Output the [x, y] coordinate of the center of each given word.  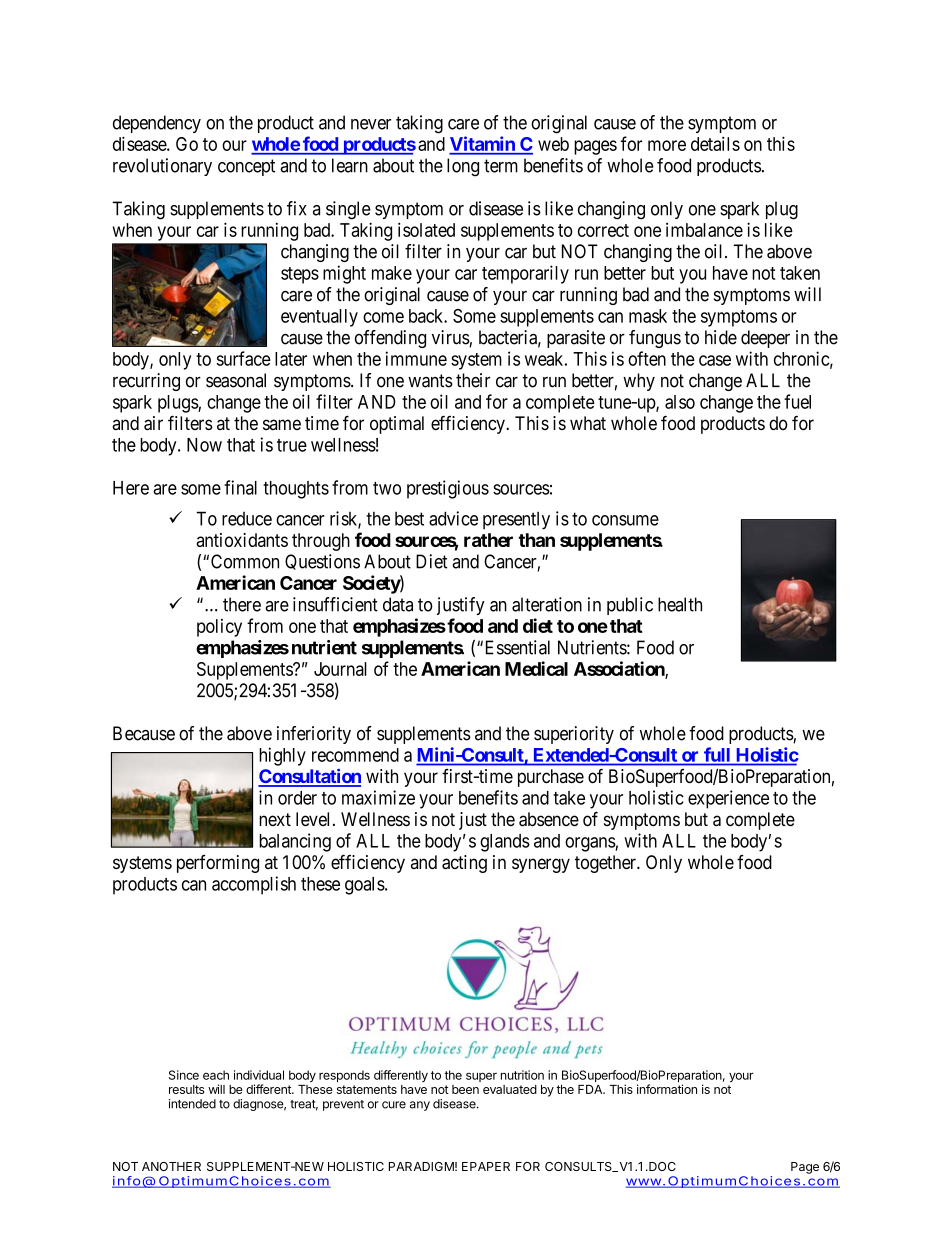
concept [246, 167]
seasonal [236, 380]
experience [728, 799]
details [715, 143]
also [680, 402]
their [473, 380]
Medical [536, 668]
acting [464, 864]
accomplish [254, 885]
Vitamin [483, 145]
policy [219, 628]
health [680, 604]
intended [192, 1104]
